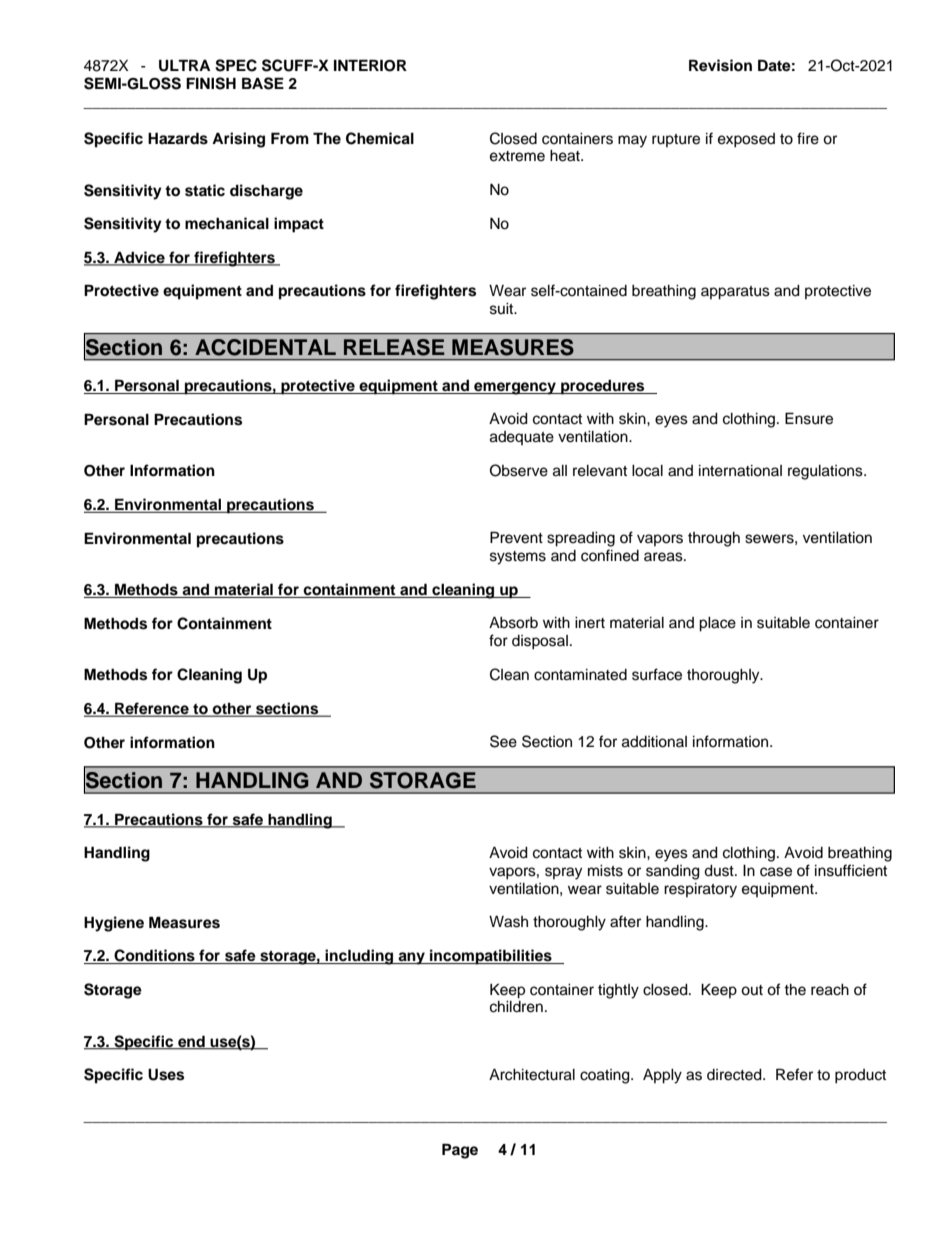 This page has height=1233, width=952. I want to click on extreme, so click(517, 156).
